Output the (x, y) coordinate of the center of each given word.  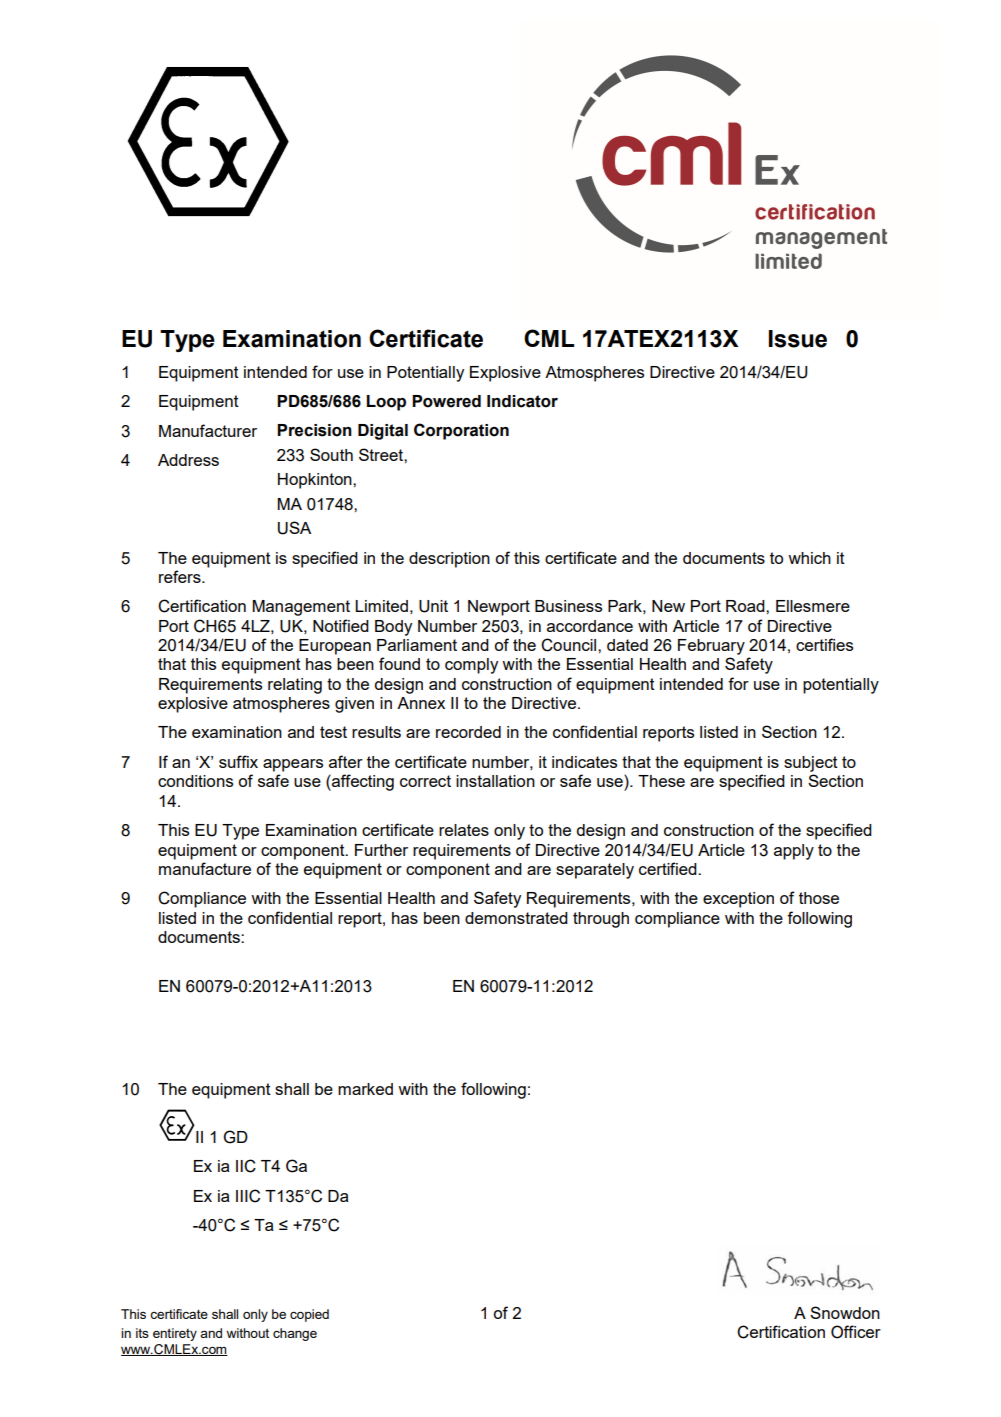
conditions (195, 781)
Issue (798, 339)
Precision (314, 430)
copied (309, 1315)
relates (464, 830)
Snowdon (845, 1312)
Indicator (522, 401)
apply (794, 852)
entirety (175, 1334)
